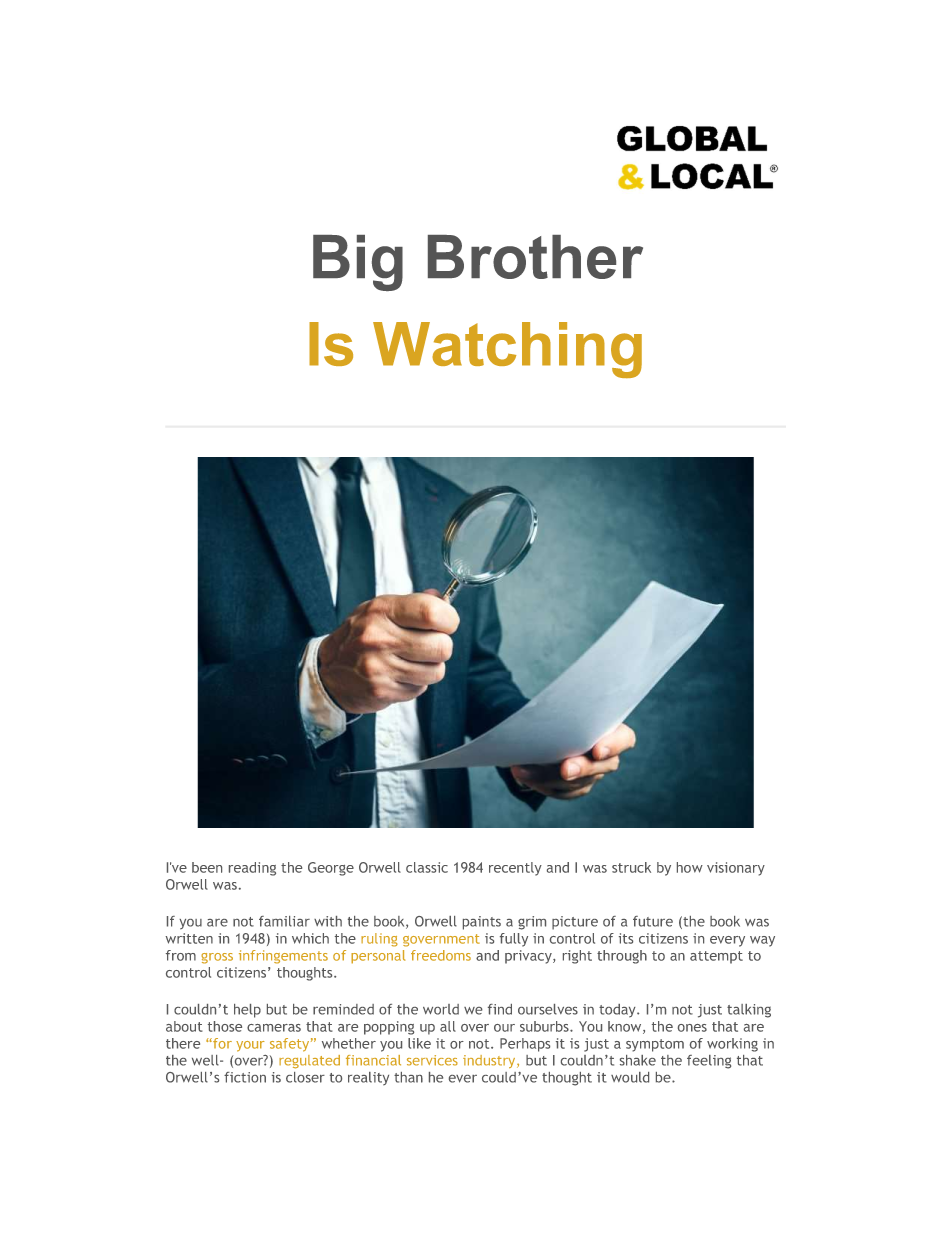 The height and width of the screenshot is (1233, 952). Describe the element at coordinates (490, 1061) in the screenshot. I see `industry` at that location.
